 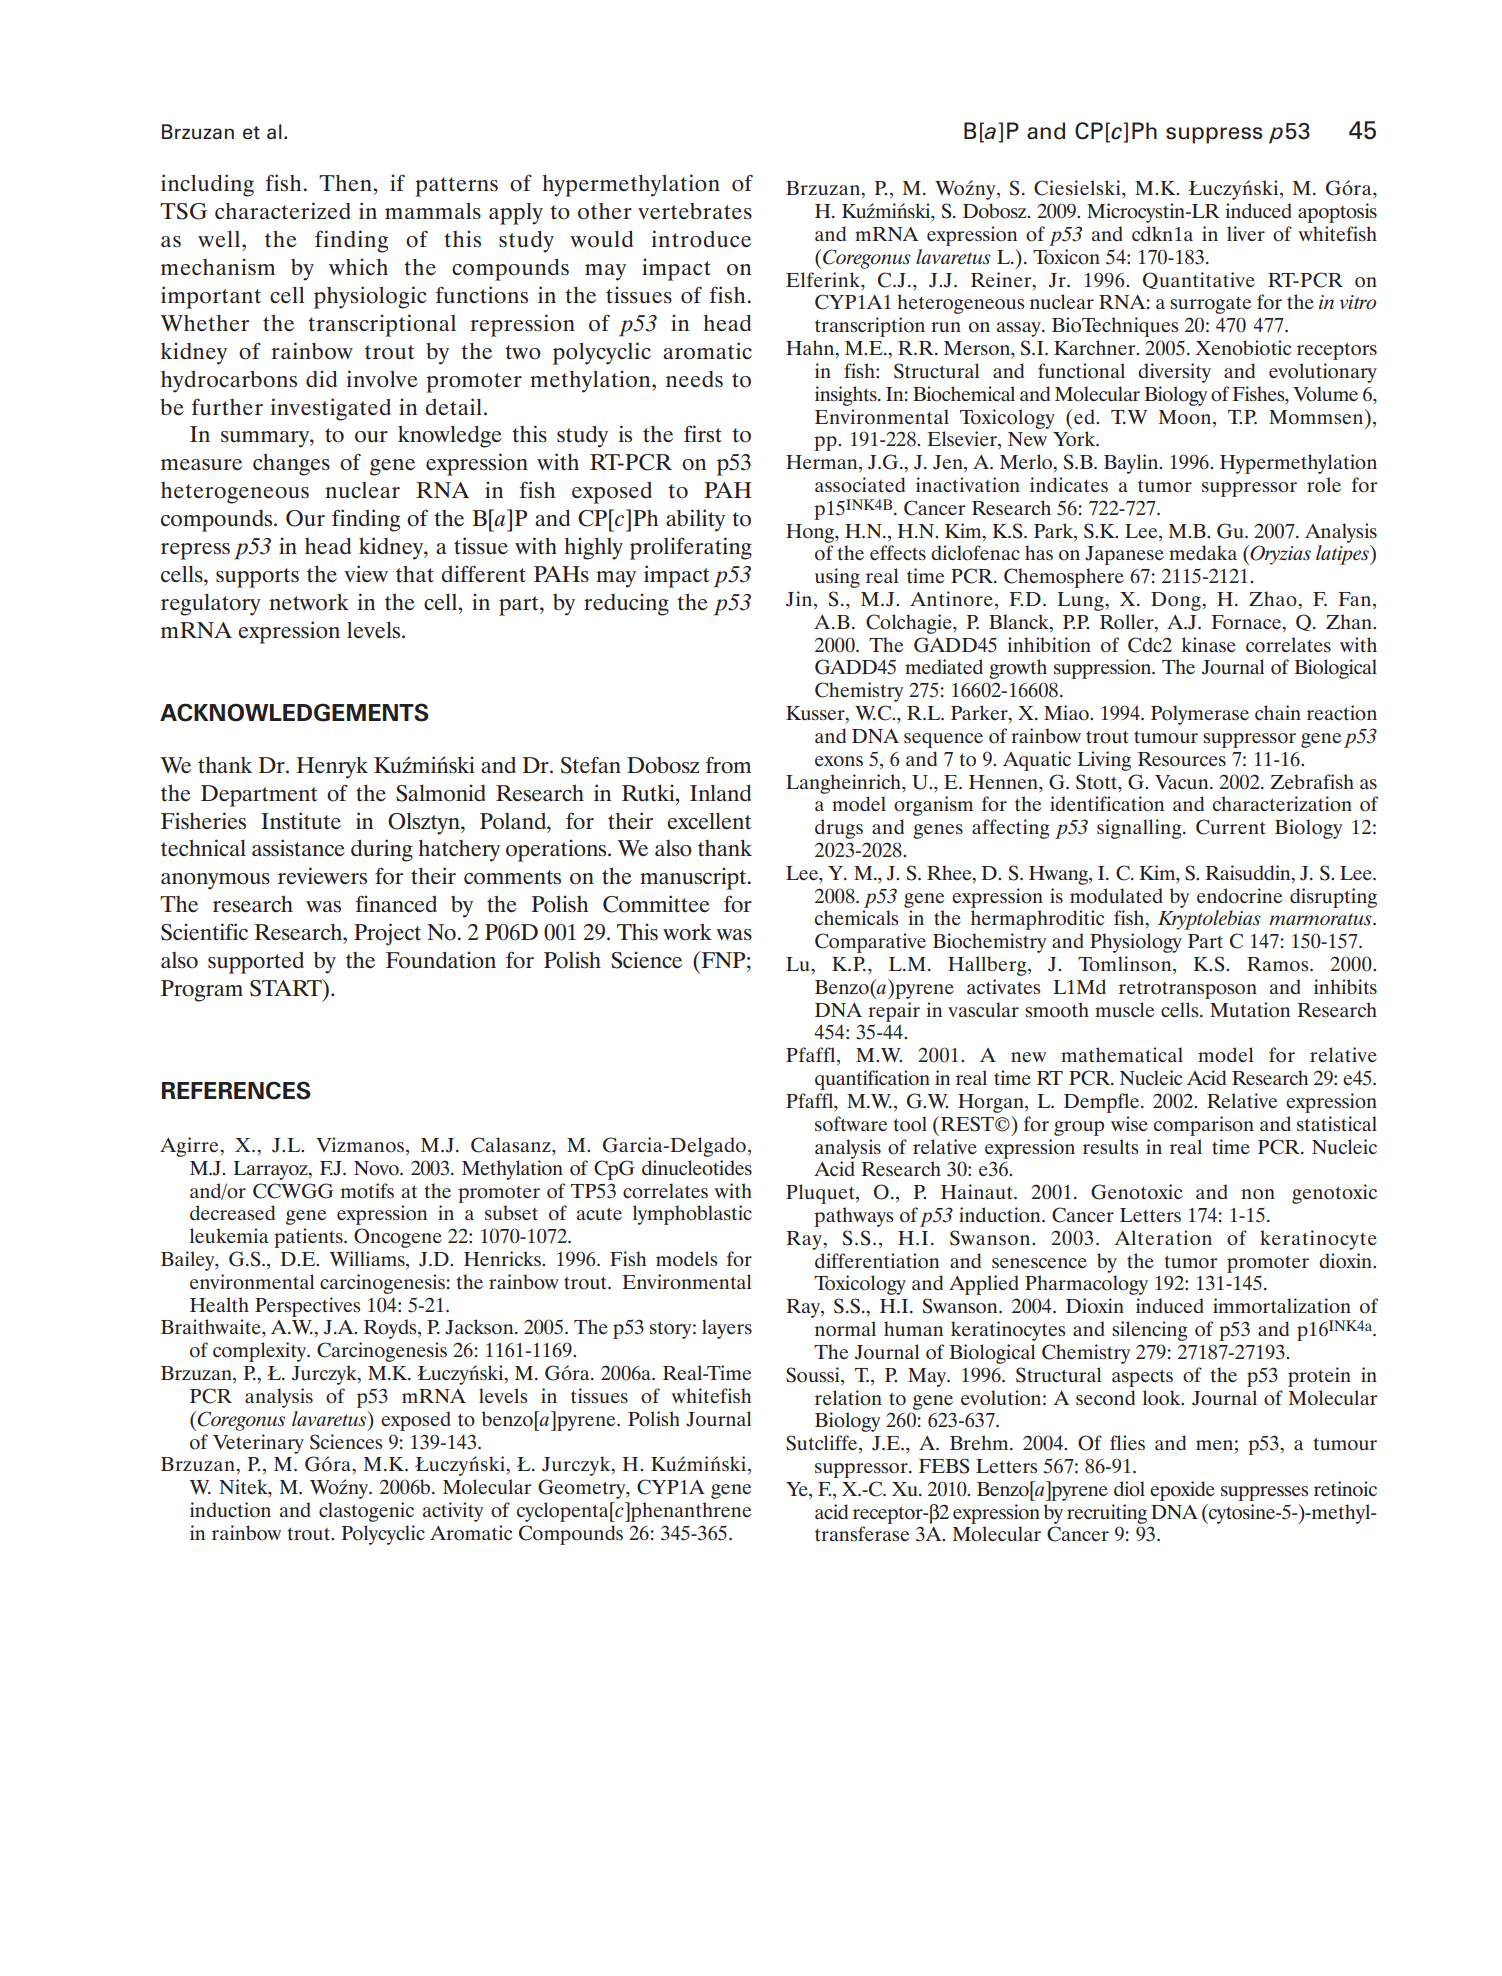 I want to click on drugs, so click(x=839, y=829).
